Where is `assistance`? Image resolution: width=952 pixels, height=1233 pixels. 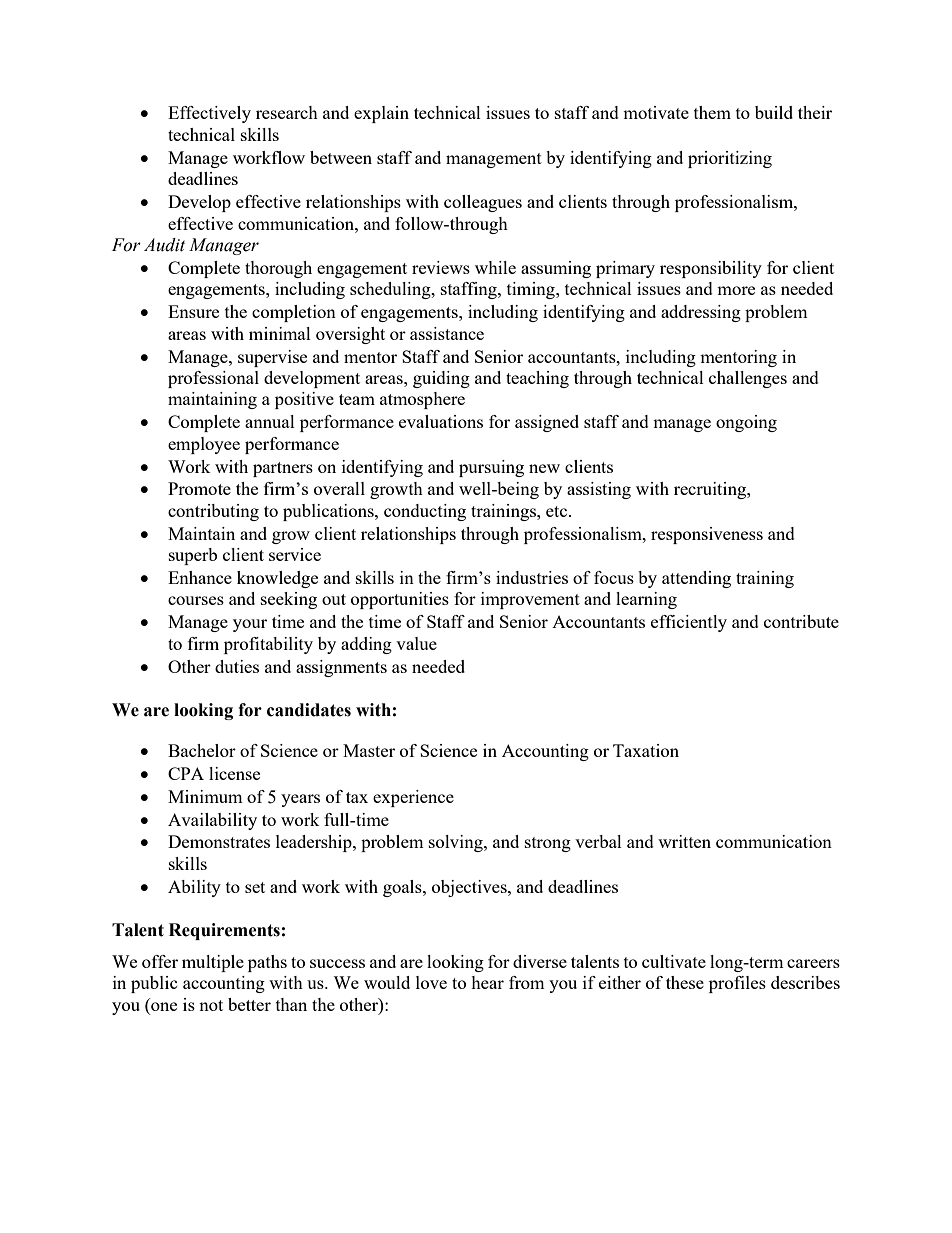
assistance is located at coordinates (447, 333).
